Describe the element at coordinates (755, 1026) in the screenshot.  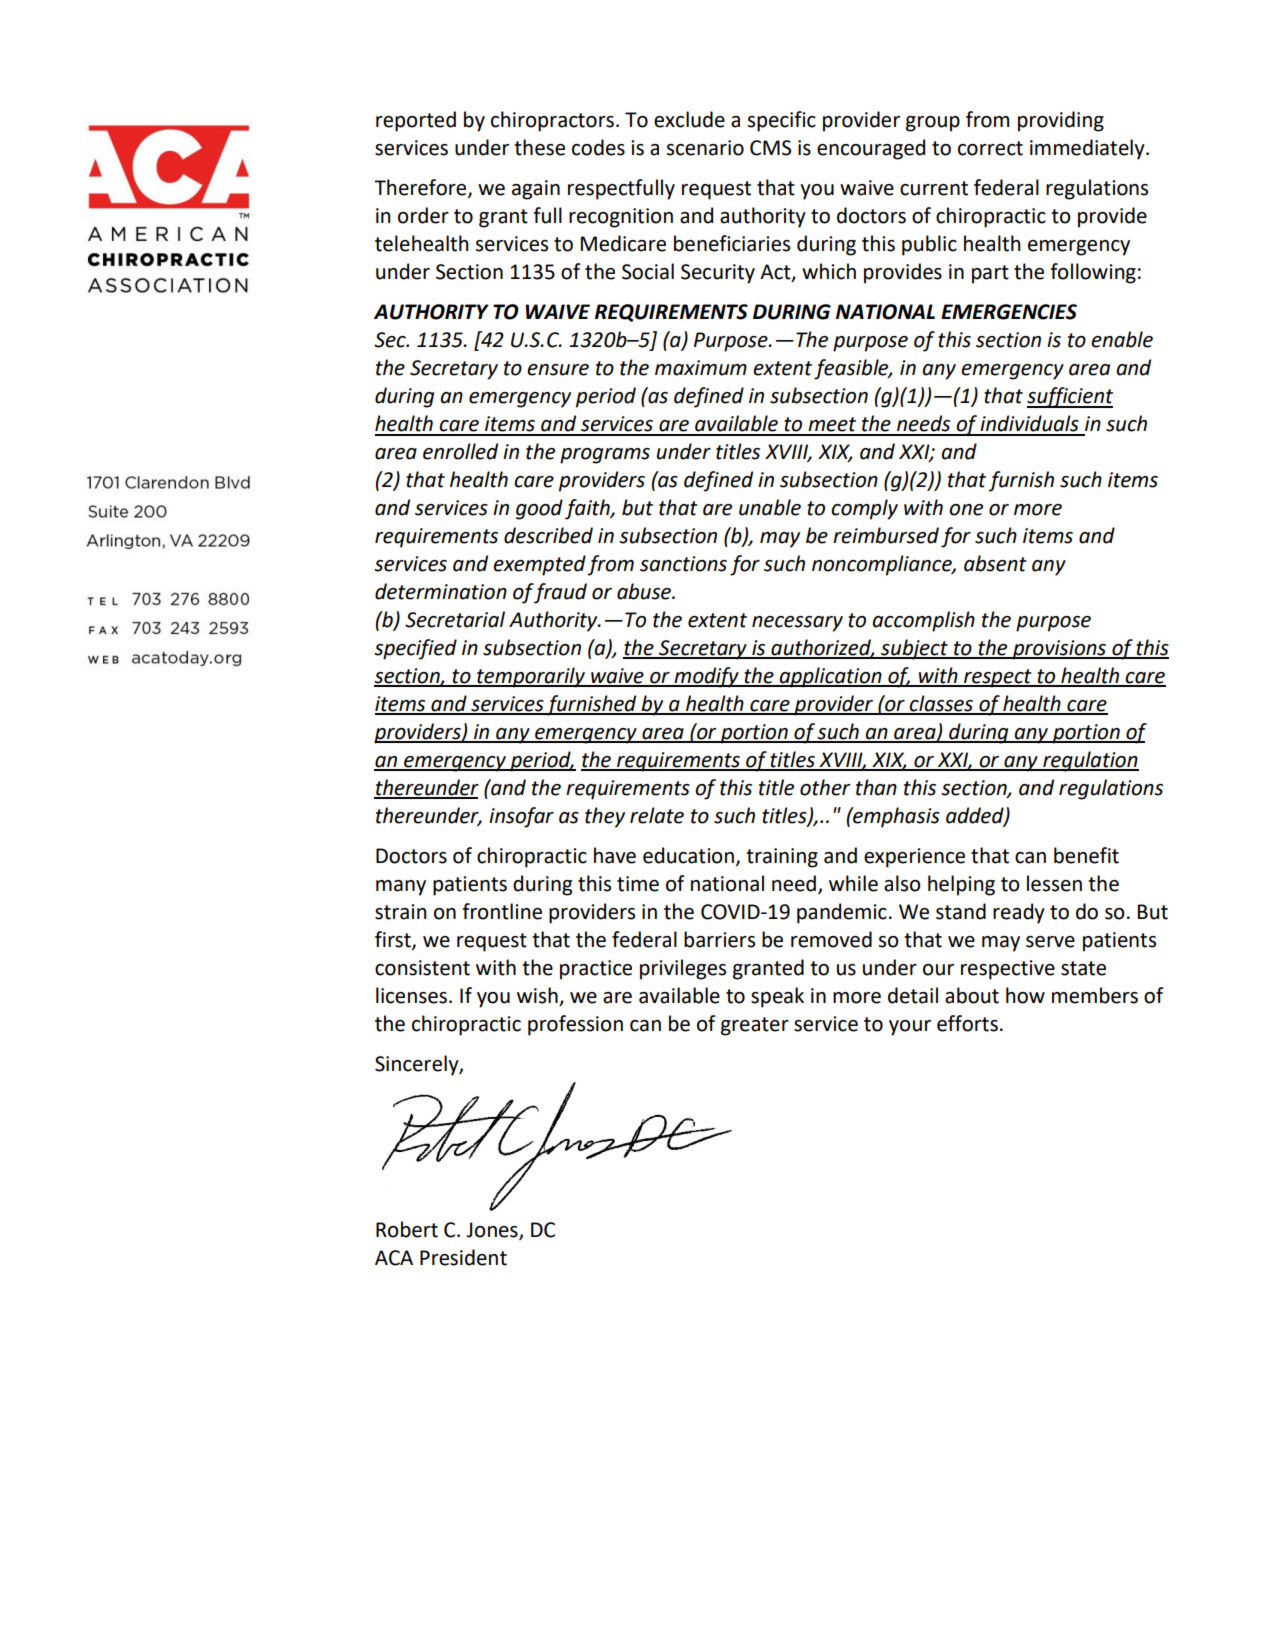
I see `greater` at that location.
